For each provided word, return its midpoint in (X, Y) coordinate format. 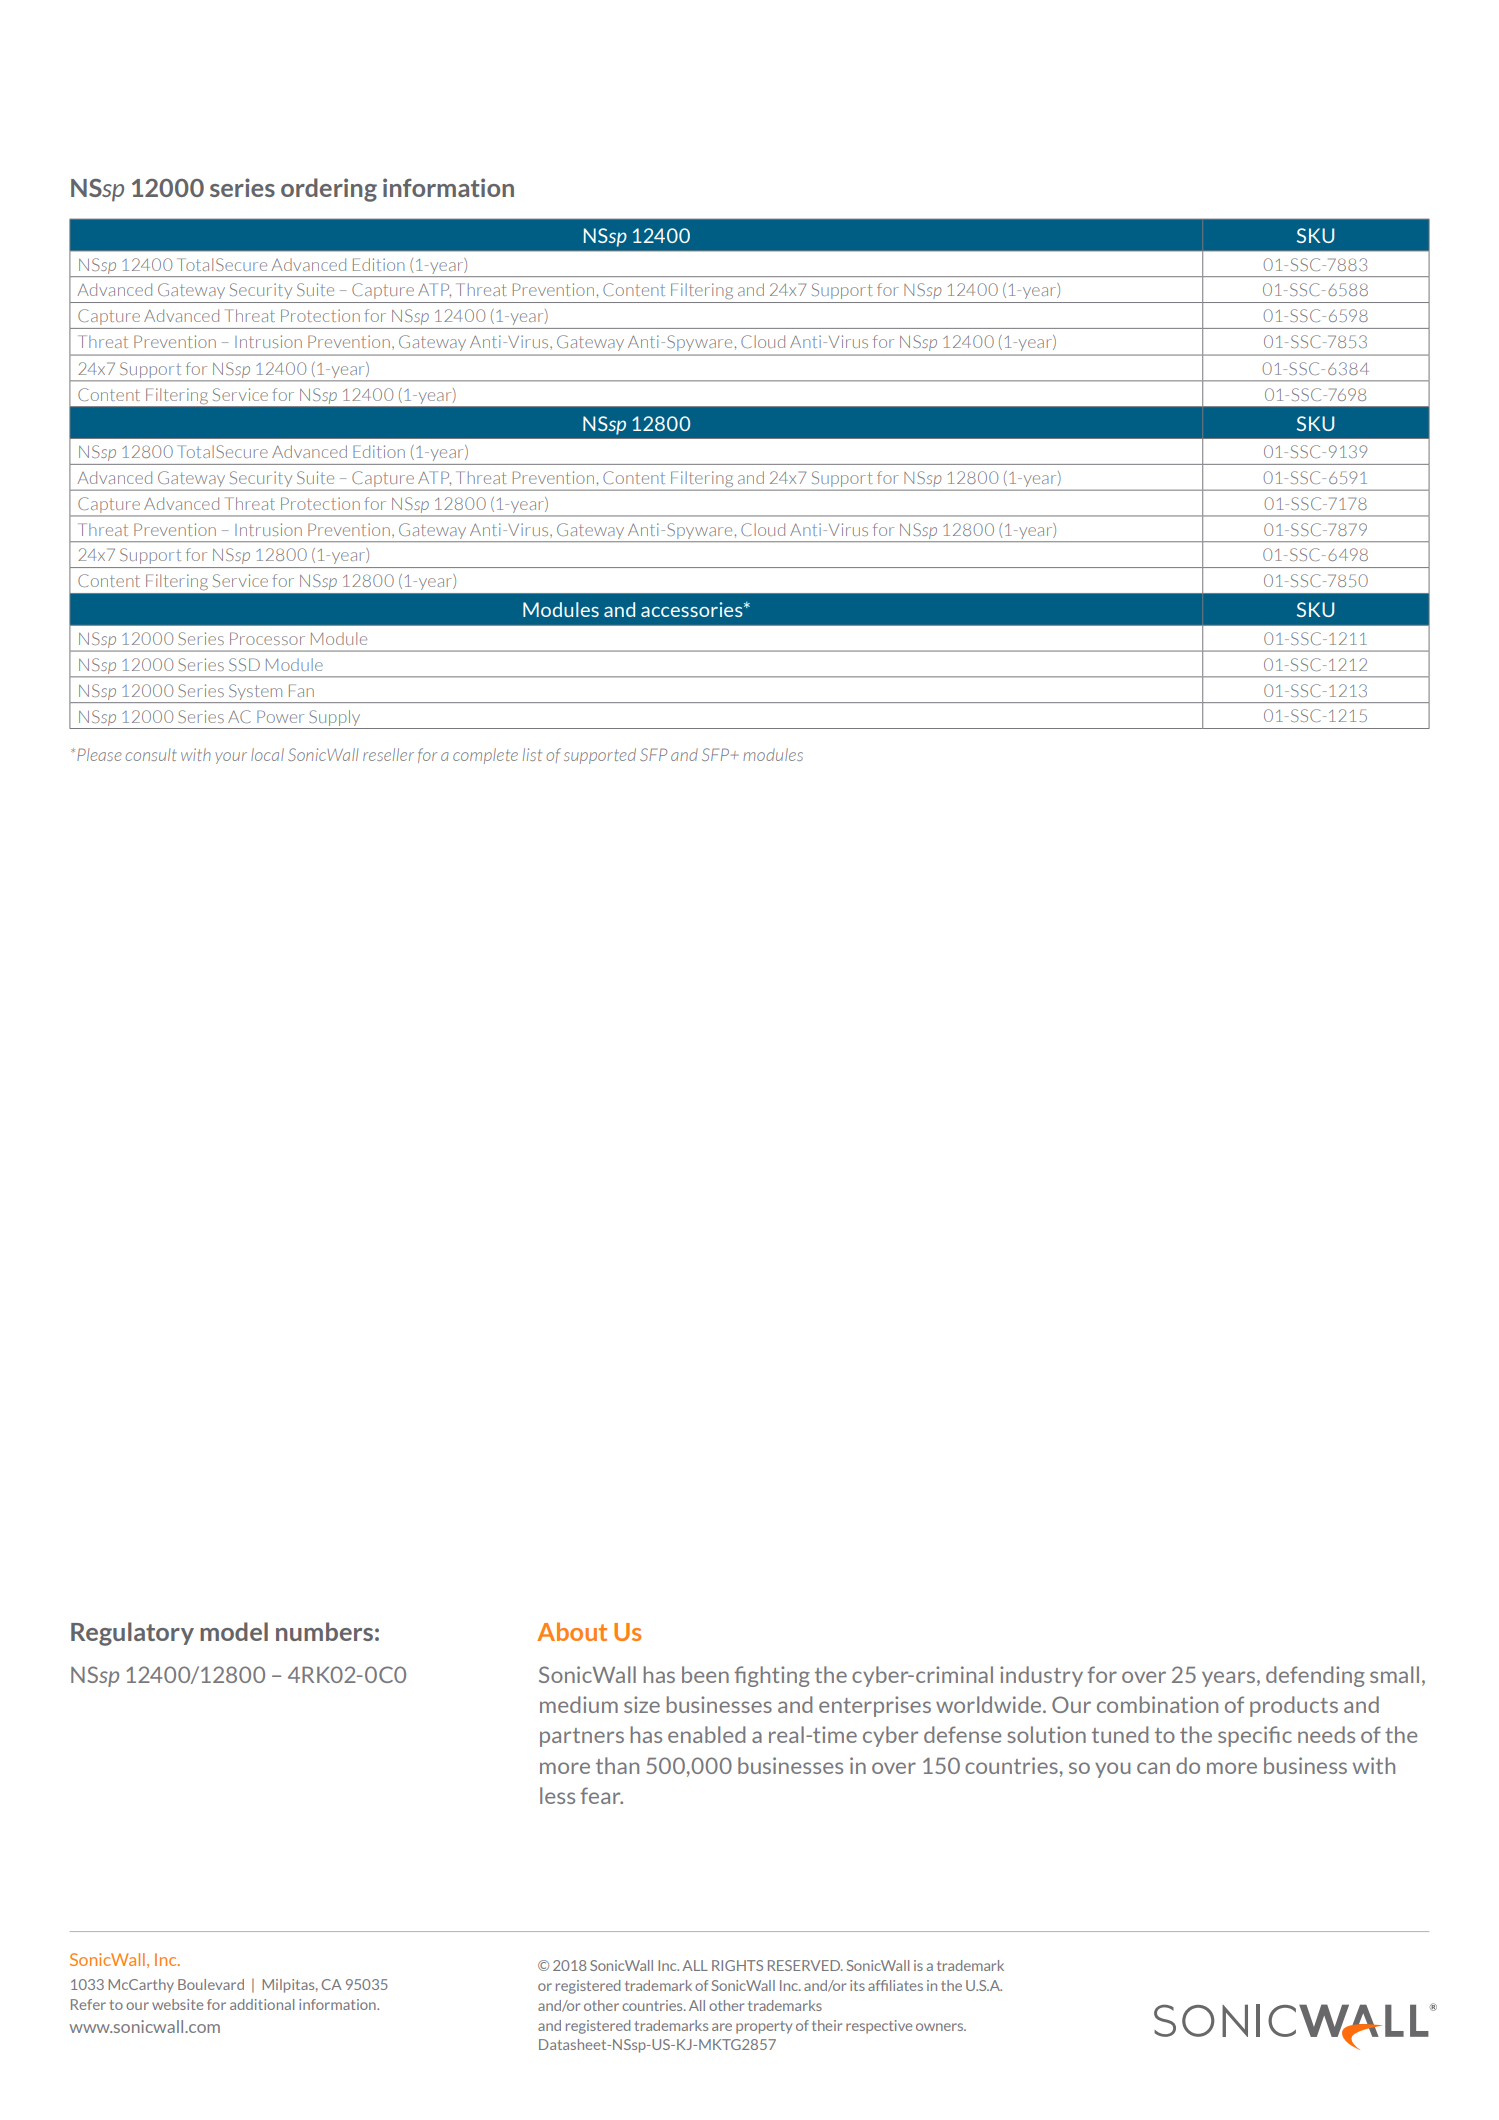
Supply (334, 718)
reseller (388, 754)
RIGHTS (737, 1965)
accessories (693, 609)
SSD (244, 664)
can (1153, 1768)
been (705, 1674)
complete (485, 756)
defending (1315, 1676)
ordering (329, 190)
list (532, 754)
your (231, 758)
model (234, 1631)
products (1294, 1706)
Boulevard (211, 1984)
